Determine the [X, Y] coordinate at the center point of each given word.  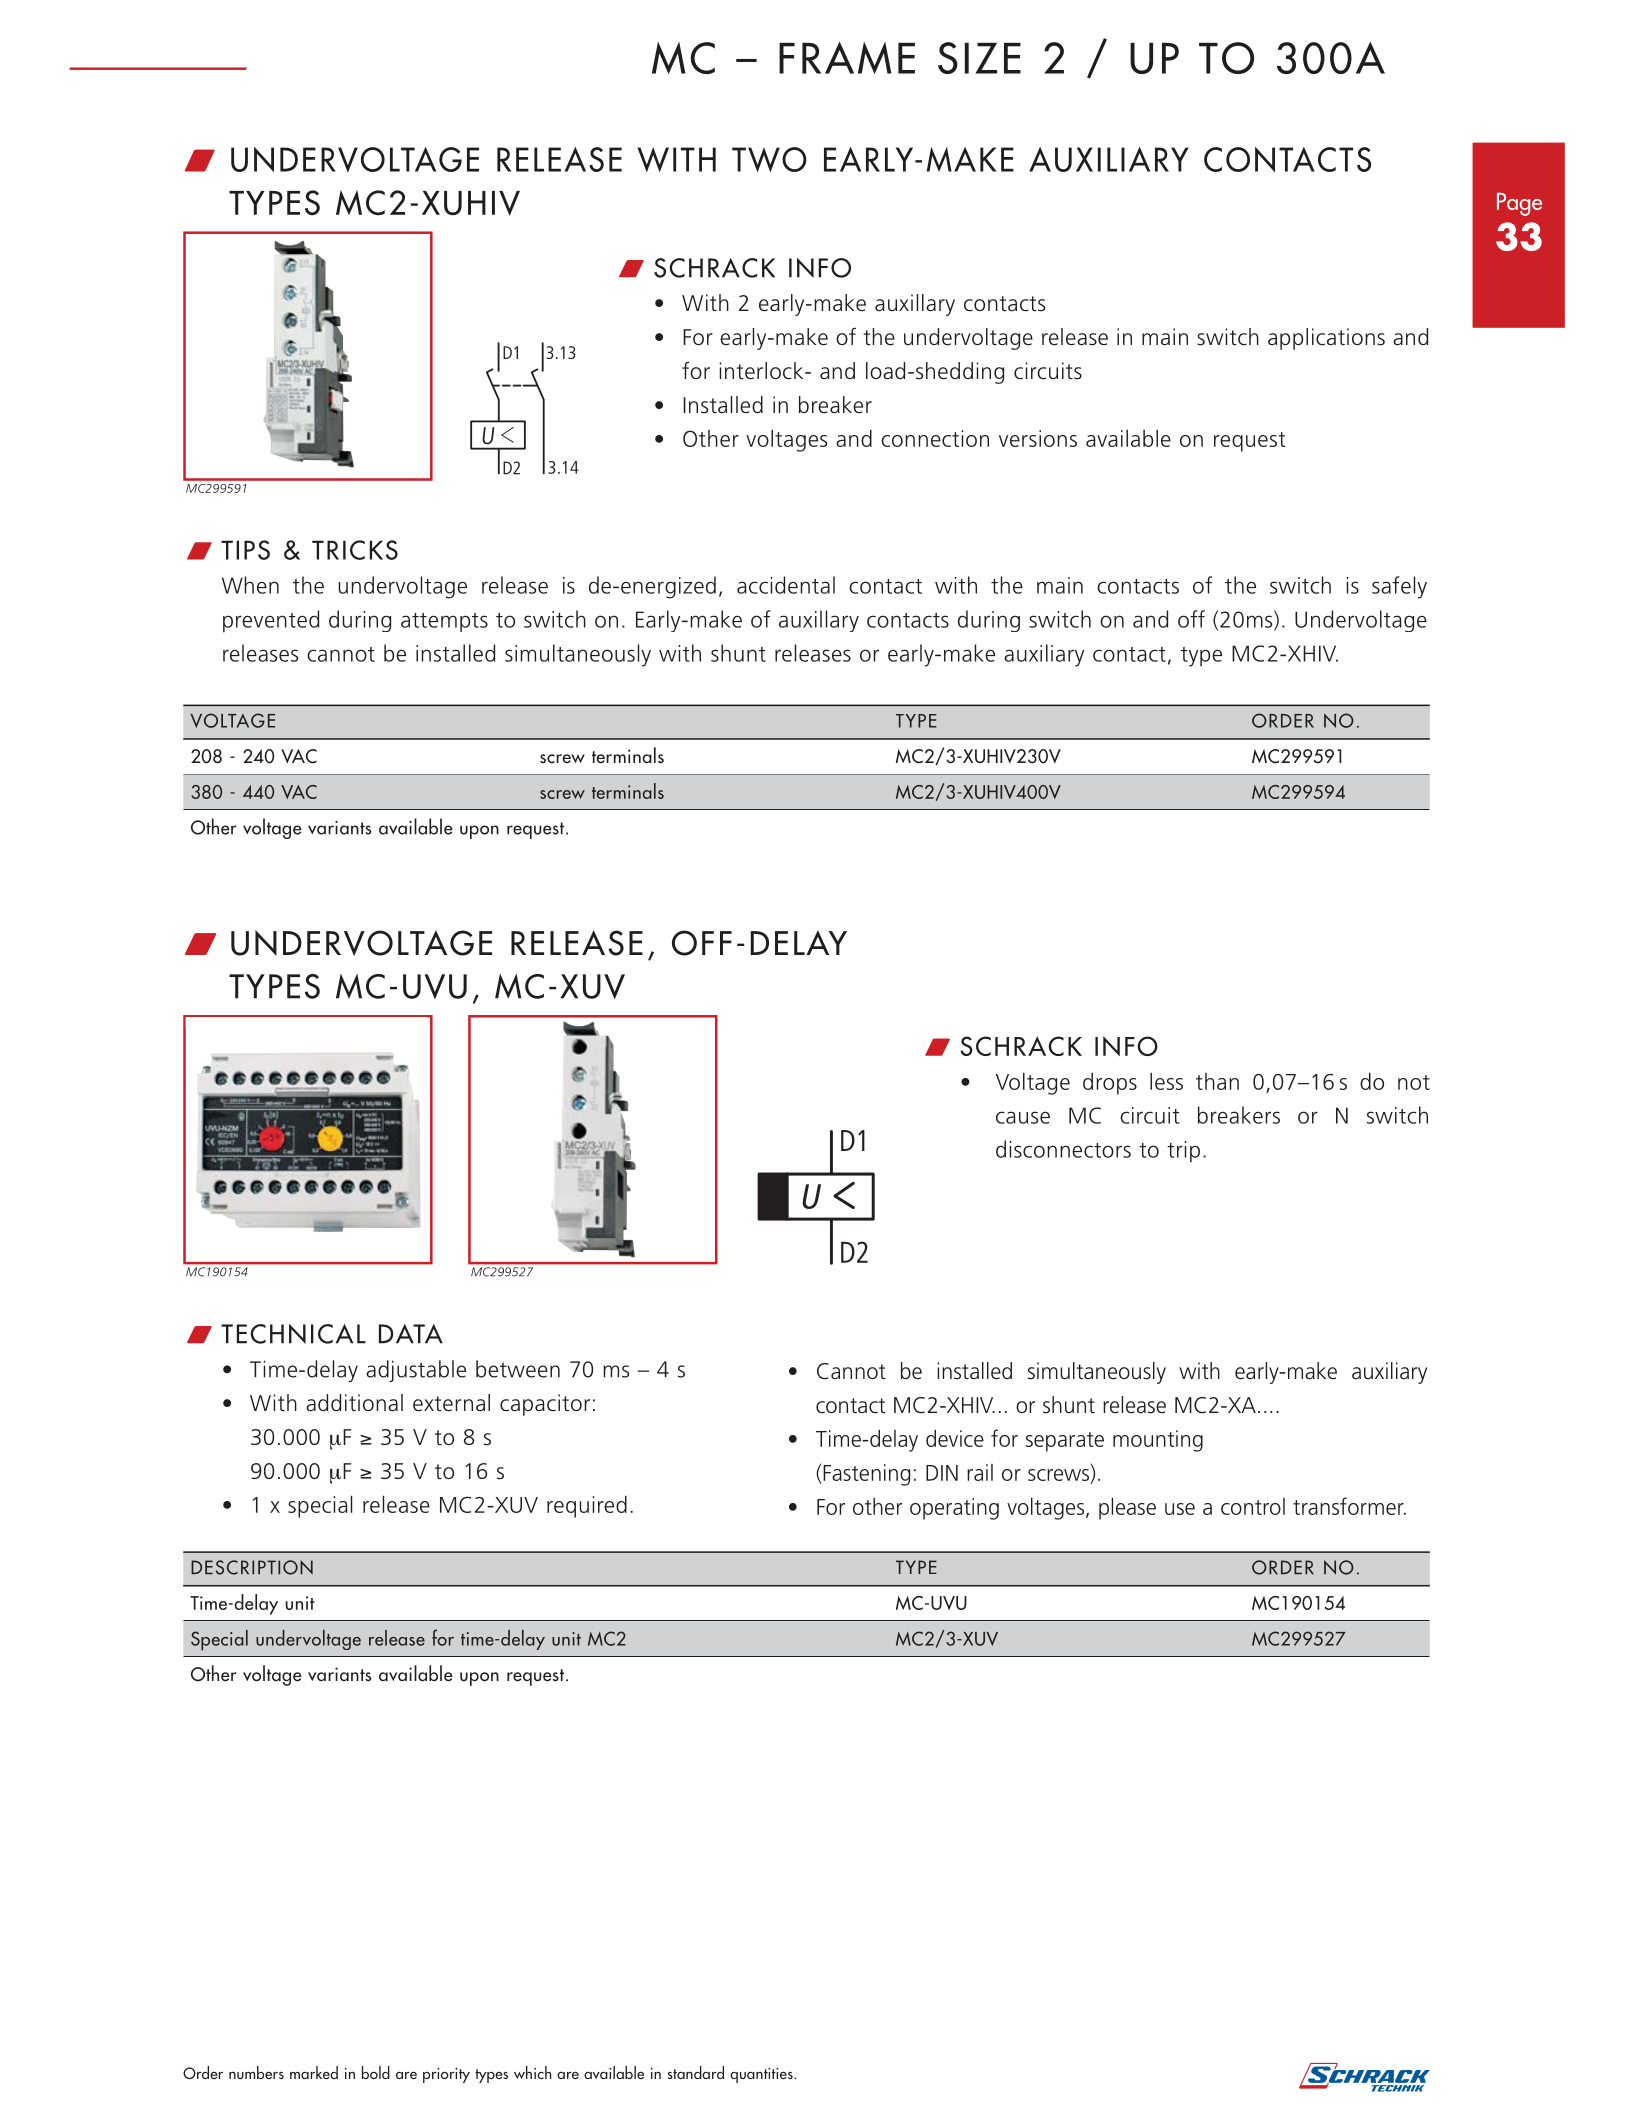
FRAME [847, 58]
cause [1023, 1117]
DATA [411, 1334]
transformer [1349, 1506]
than [1217, 1081]
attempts [444, 622]
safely [1399, 587]
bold [376, 2072]
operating [954, 1509]
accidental [786, 585]
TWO [769, 159]
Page [1519, 204]
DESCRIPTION [252, 1567]
